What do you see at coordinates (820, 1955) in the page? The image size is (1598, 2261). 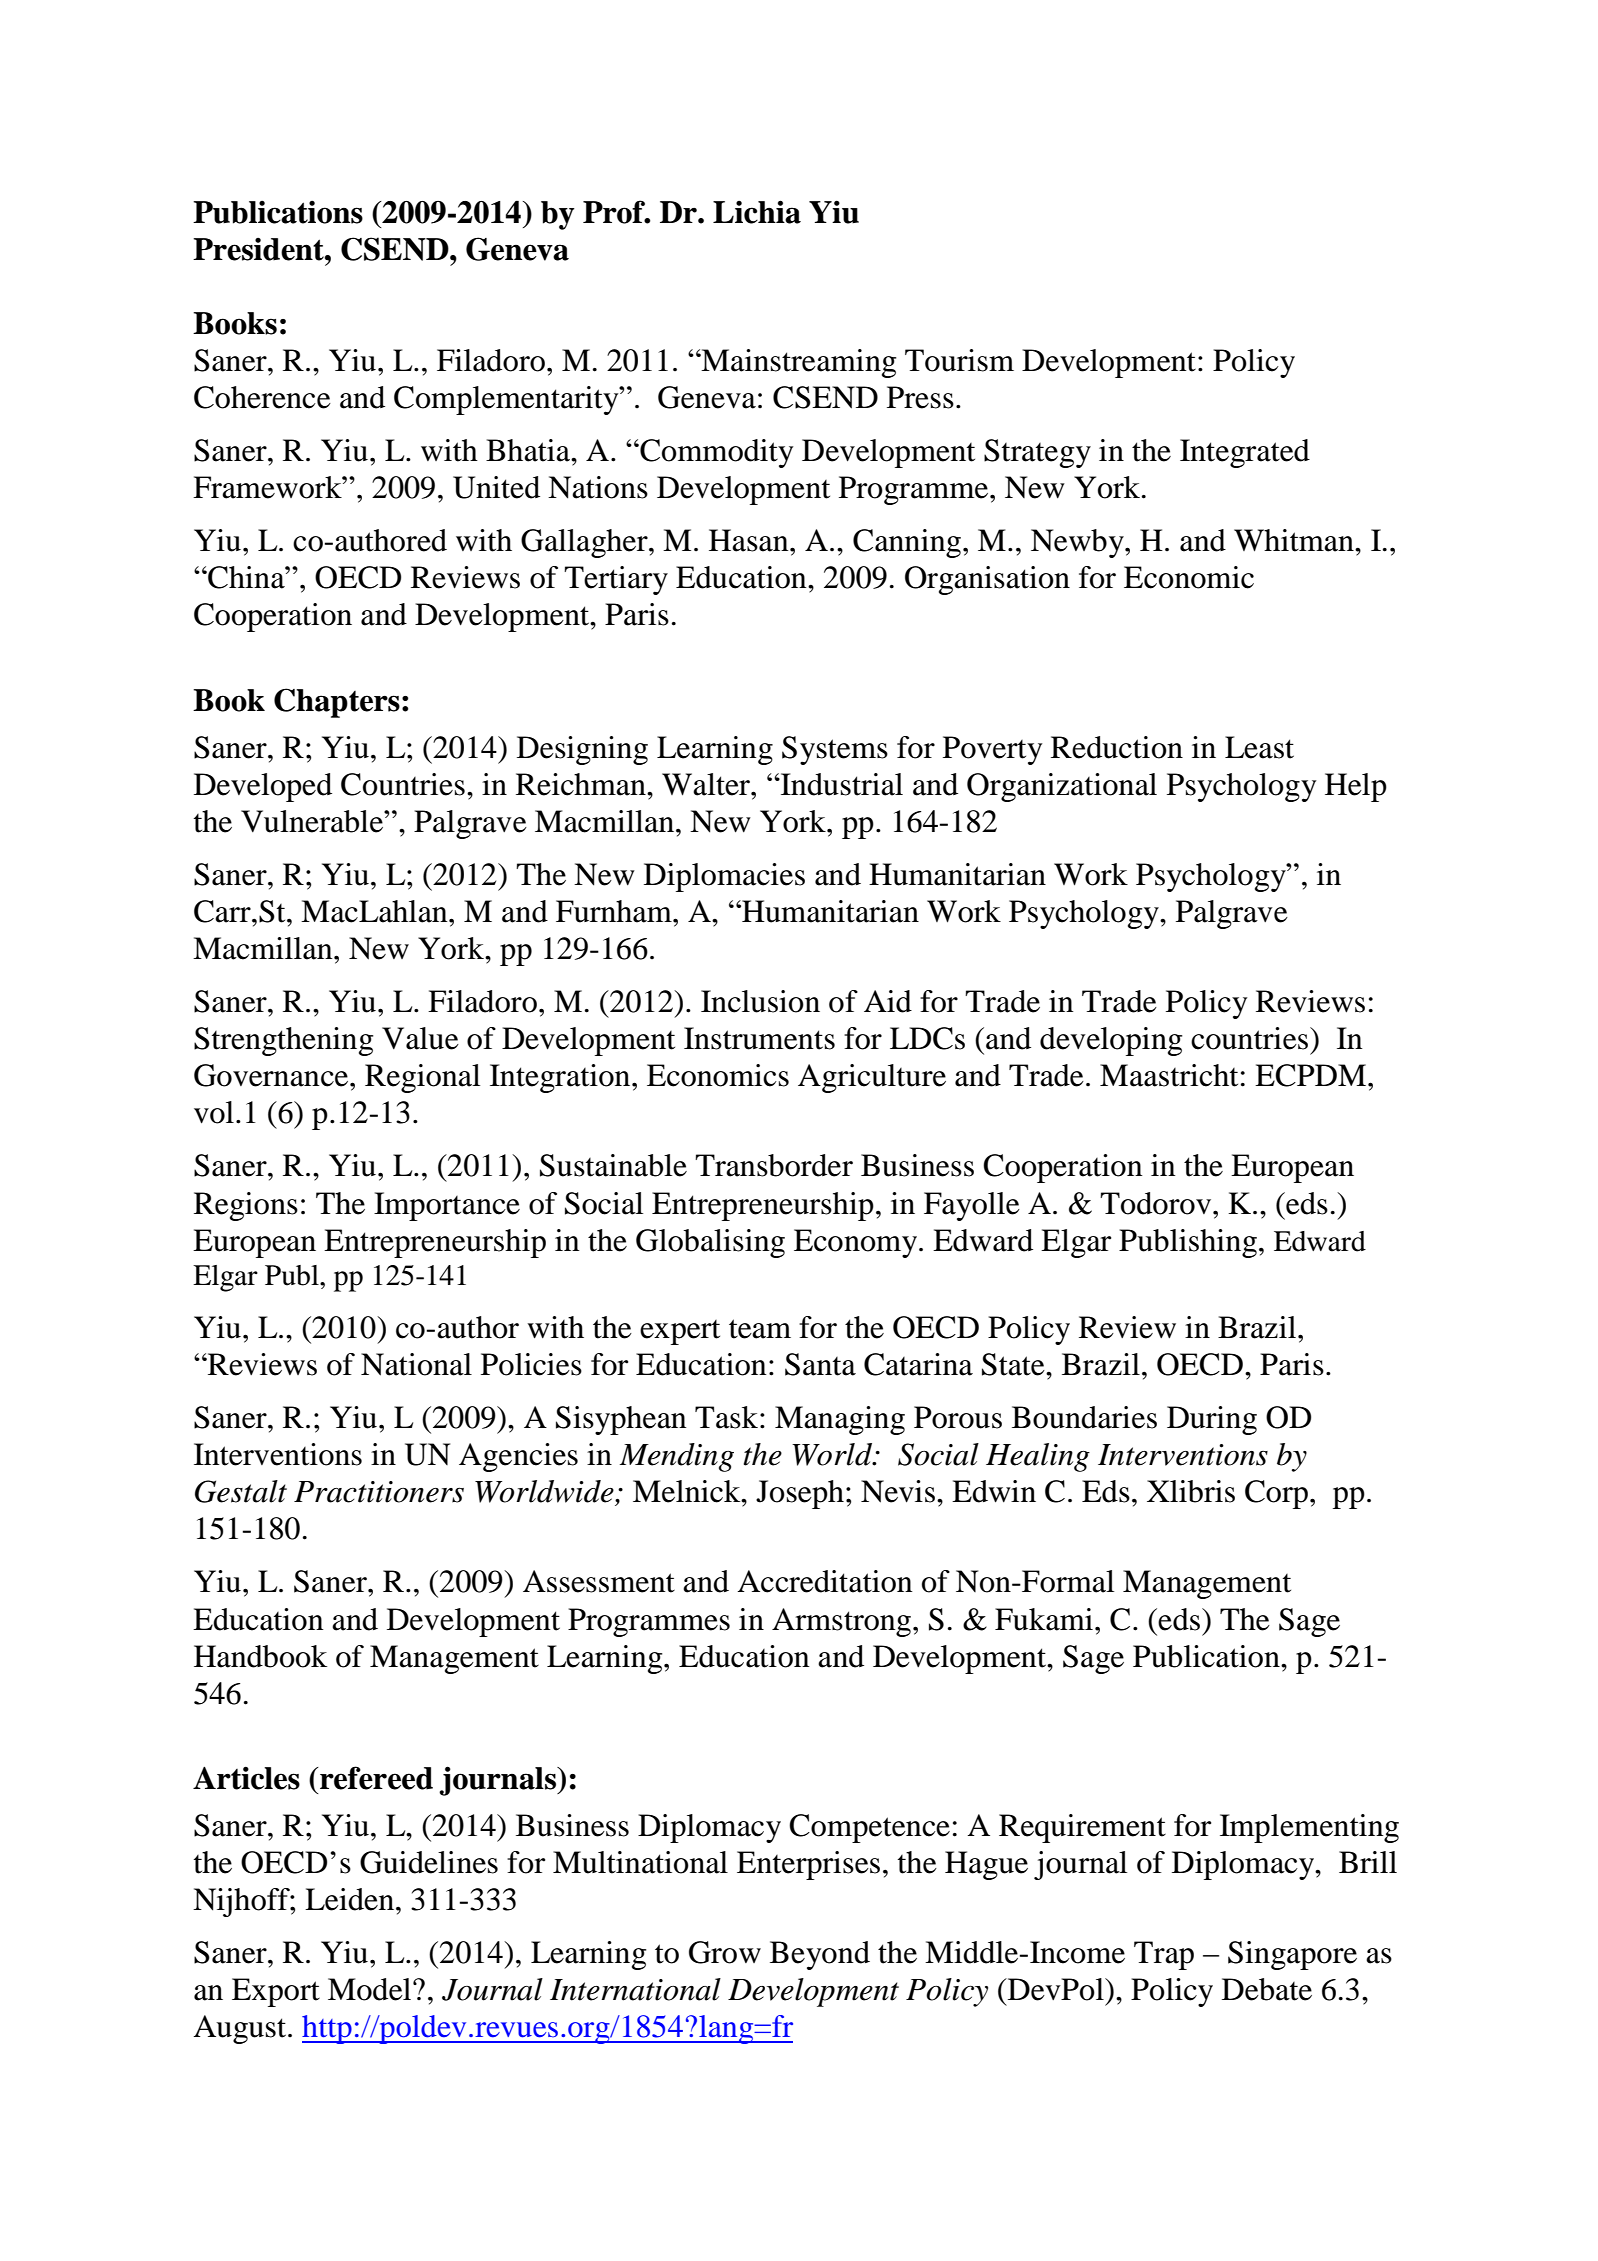 I see `Beyond` at bounding box center [820, 1955].
